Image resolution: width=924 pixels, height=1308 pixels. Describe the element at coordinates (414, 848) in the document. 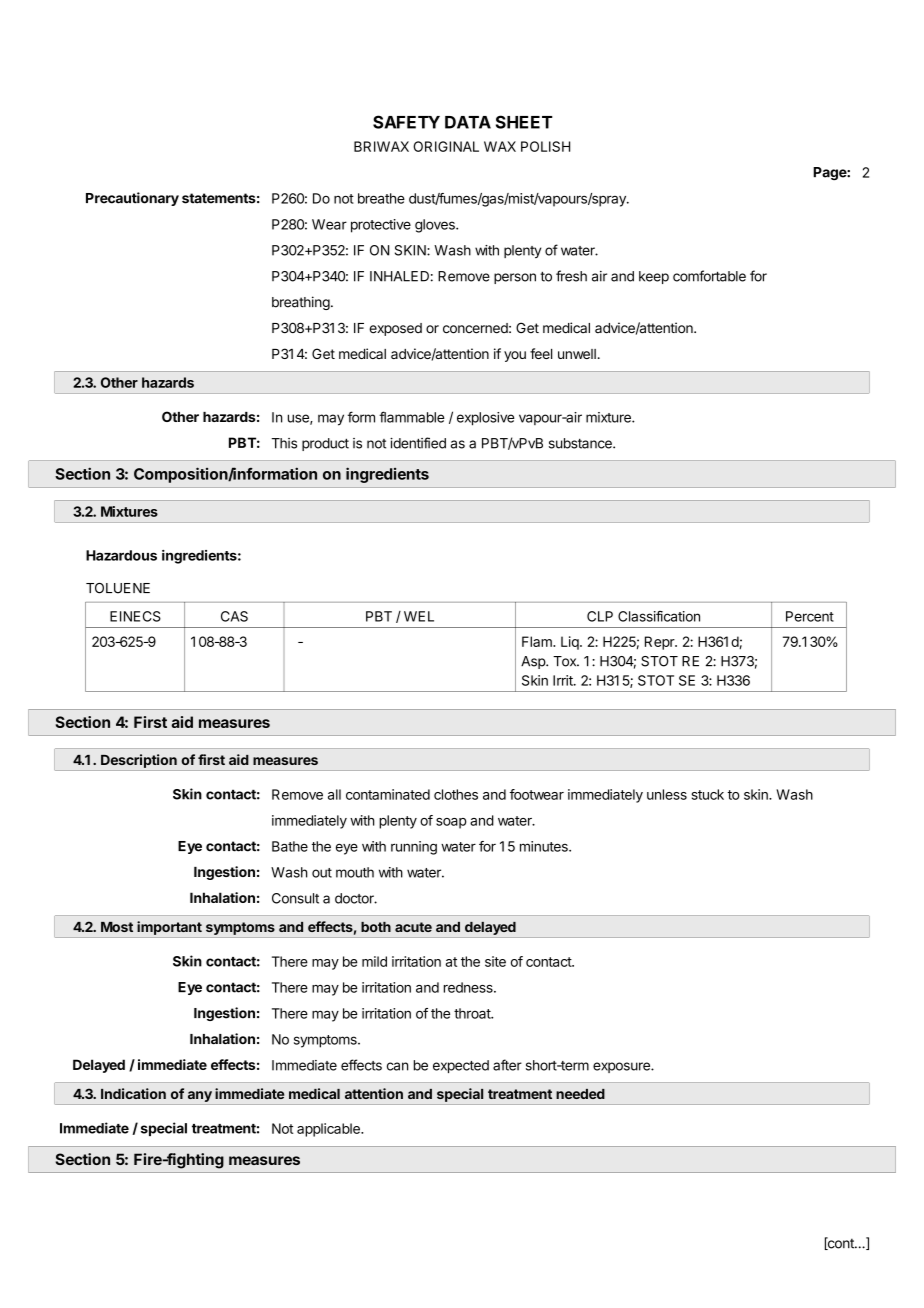

I see `running` at that location.
